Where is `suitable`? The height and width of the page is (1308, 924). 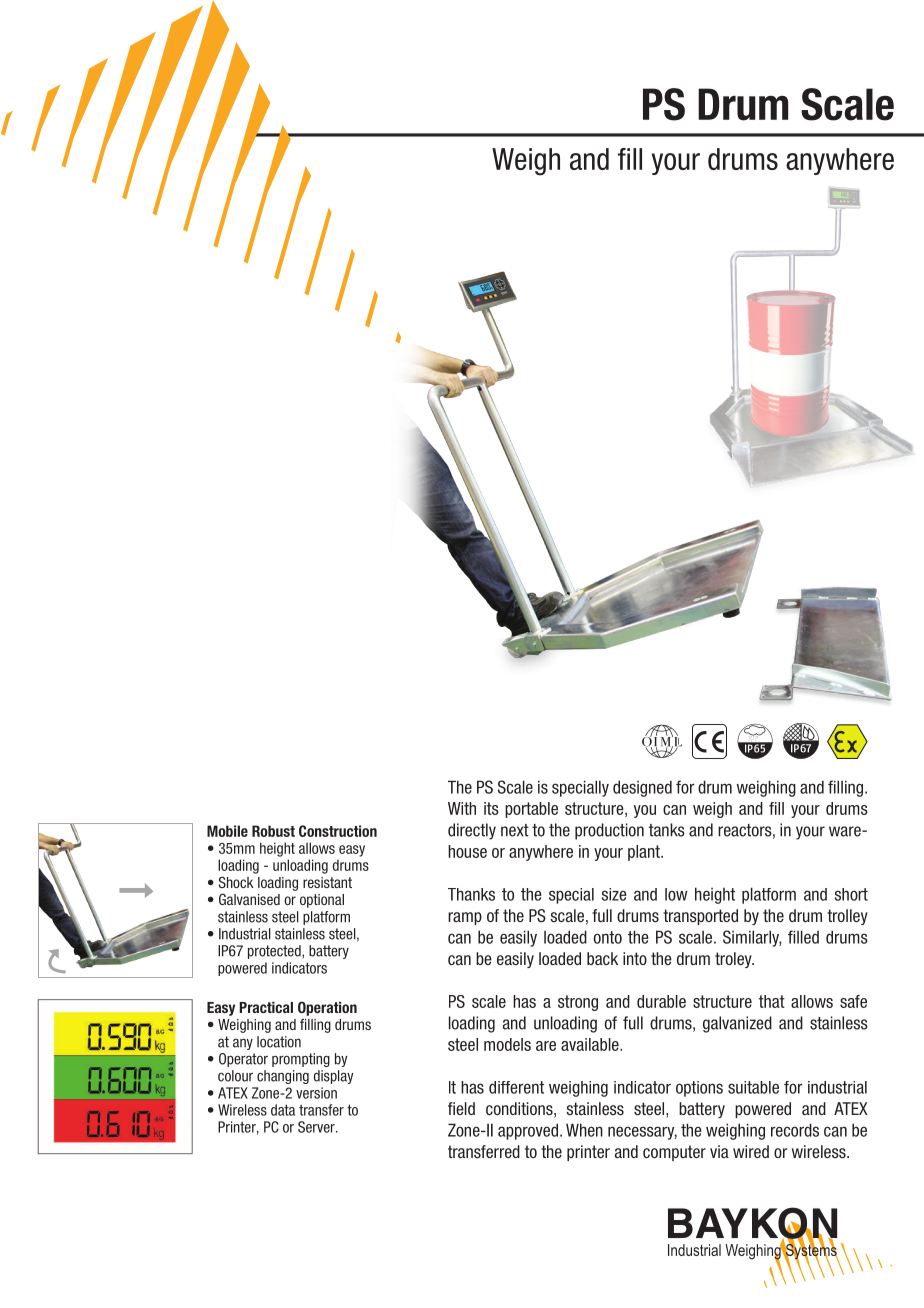
suitable is located at coordinates (753, 1087).
